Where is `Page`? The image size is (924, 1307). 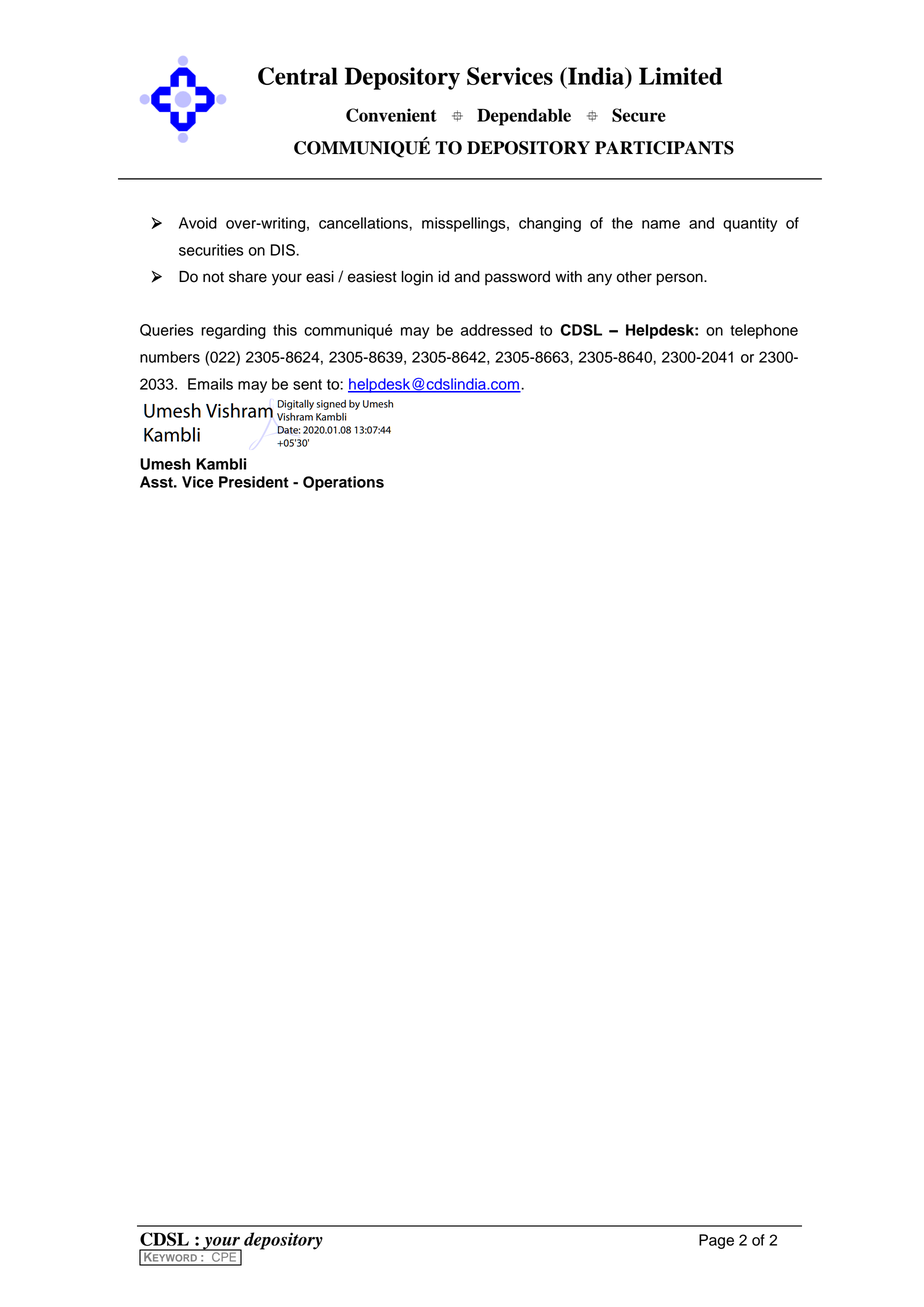 Page is located at coordinates (716, 1241).
